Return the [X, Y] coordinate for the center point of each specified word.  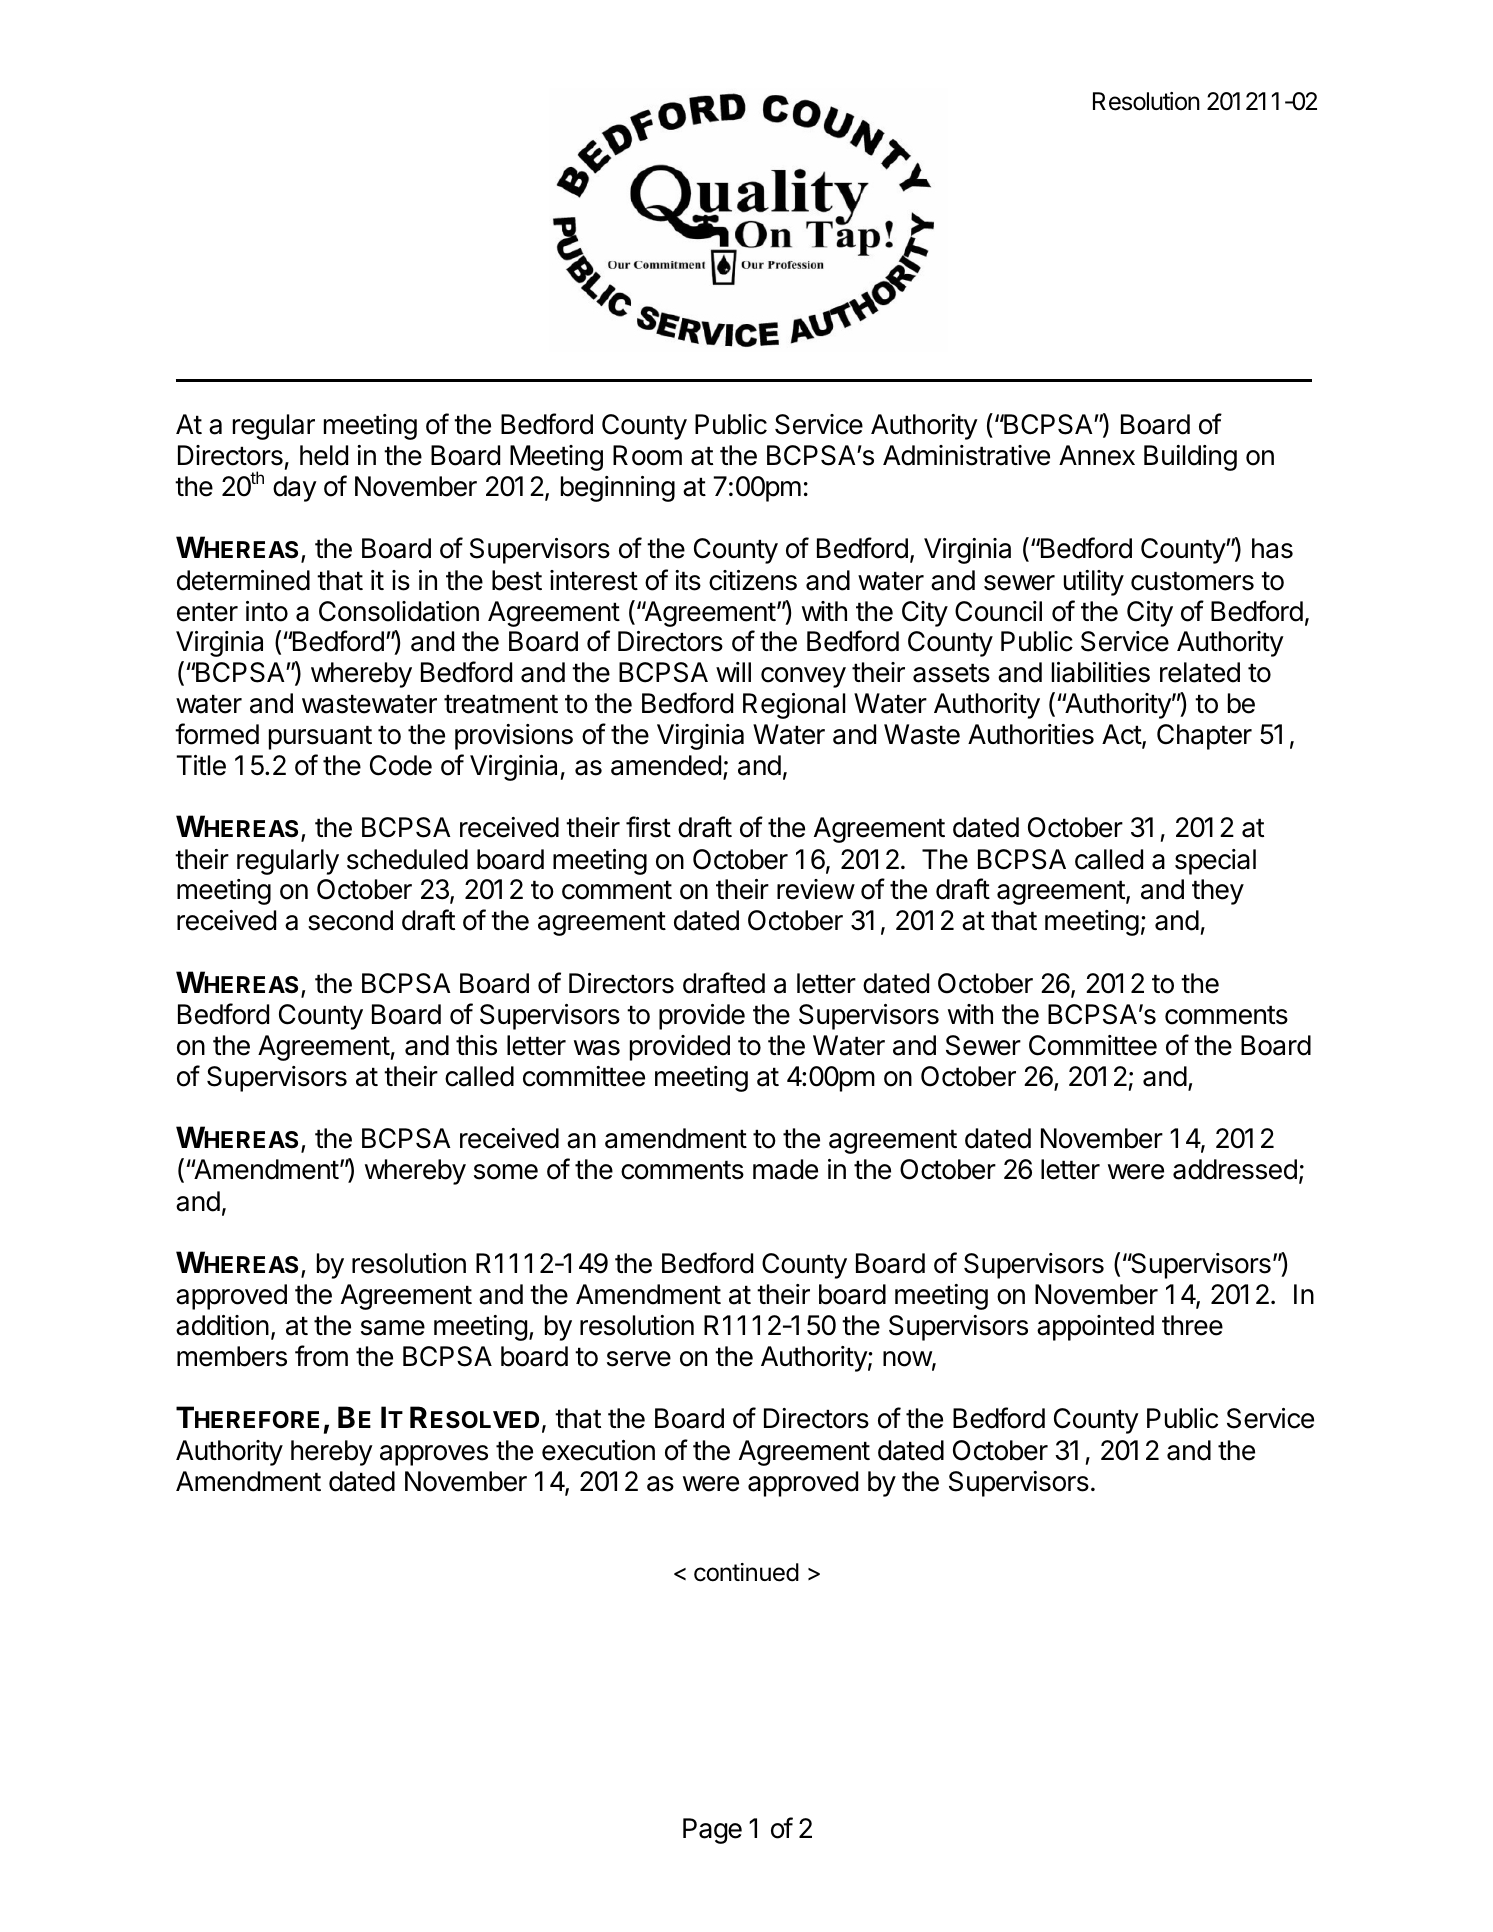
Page [712, 1831]
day [295, 489]
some [506, 1172]
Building [1190, 458]
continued [746, 1572]
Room [647, 455]
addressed [1235, 1169]
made [785, 1169]
